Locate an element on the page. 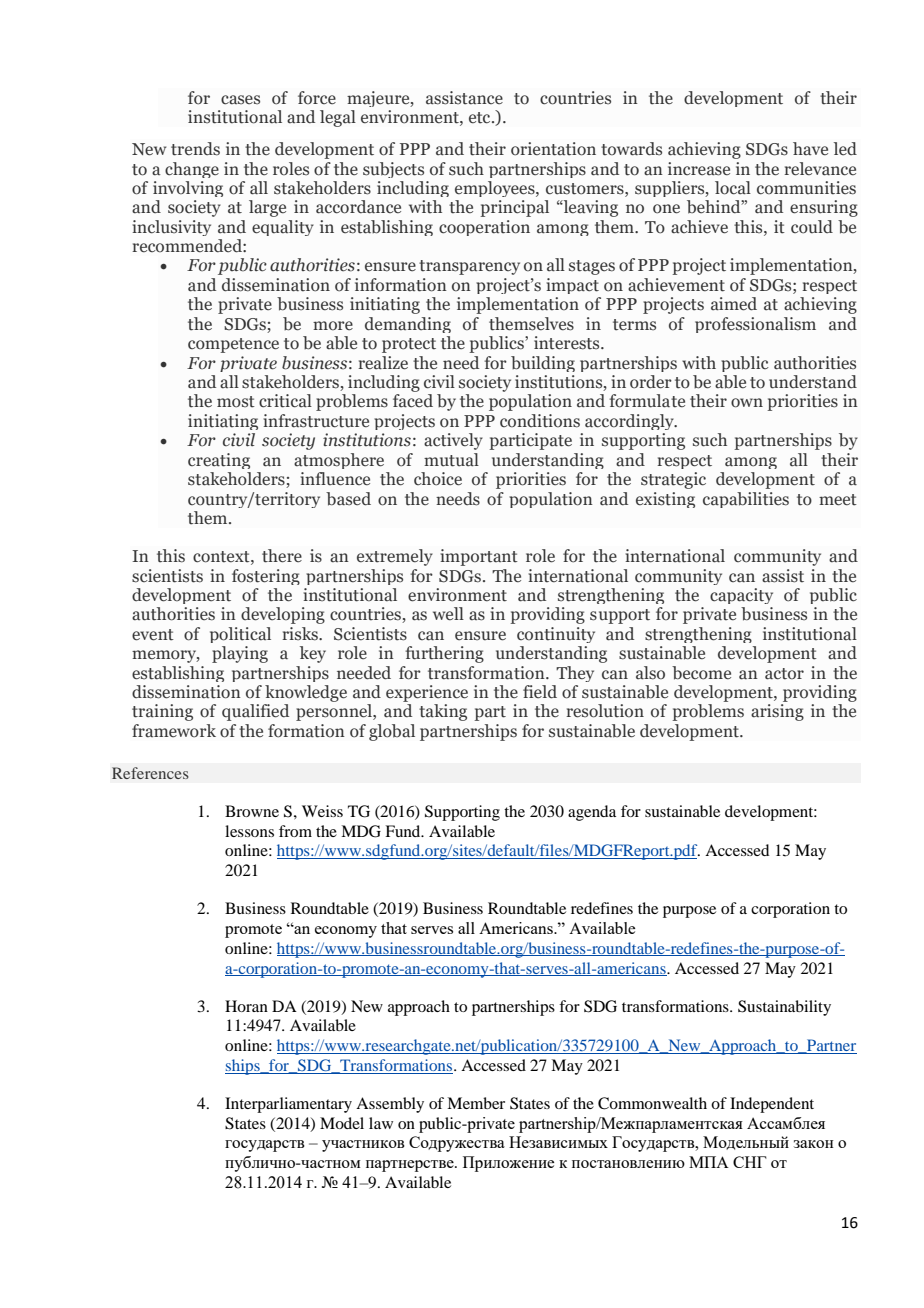  Member is located at coordinates (476, 1103).
